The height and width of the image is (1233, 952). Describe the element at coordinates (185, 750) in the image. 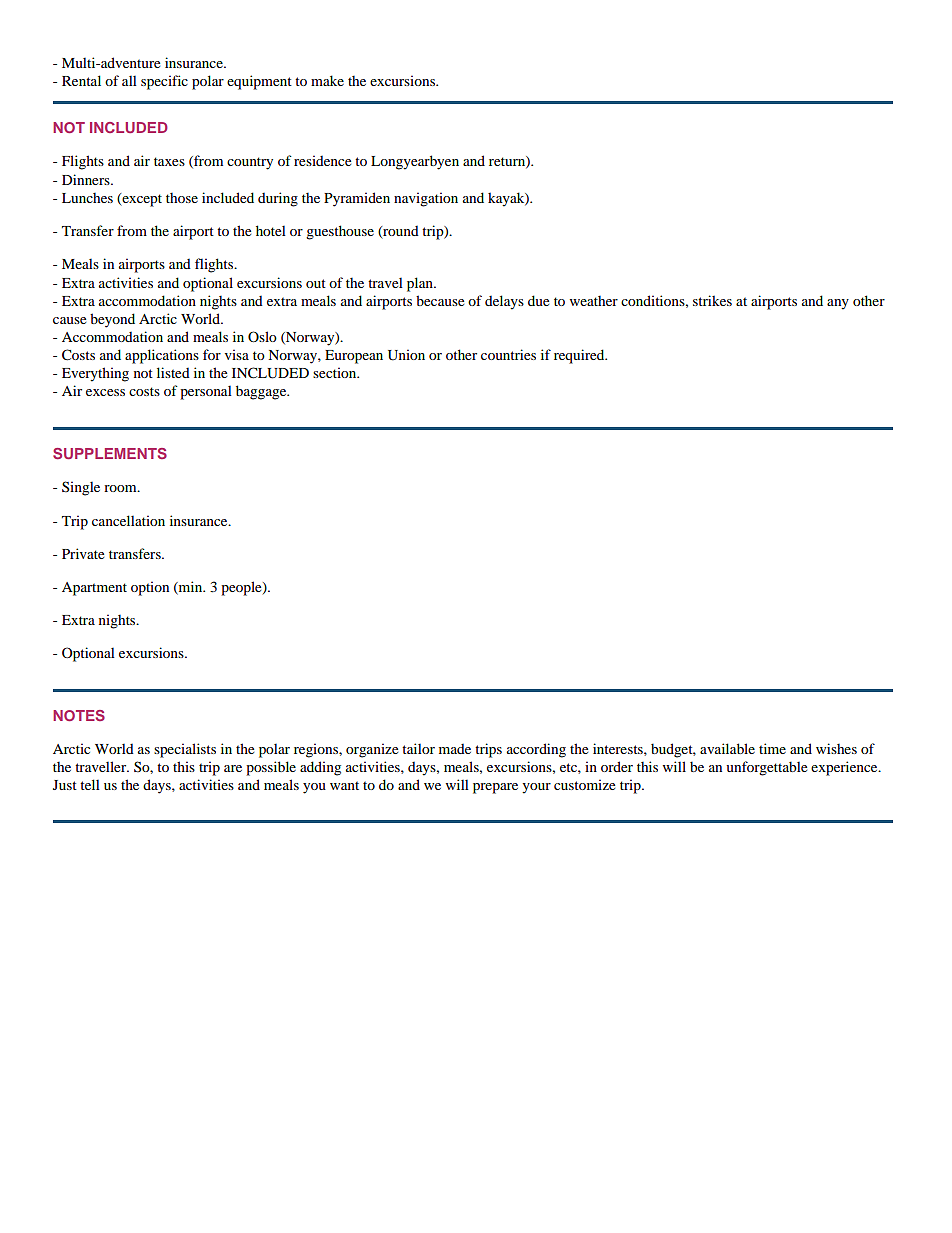

I see `specialists` at that location.
